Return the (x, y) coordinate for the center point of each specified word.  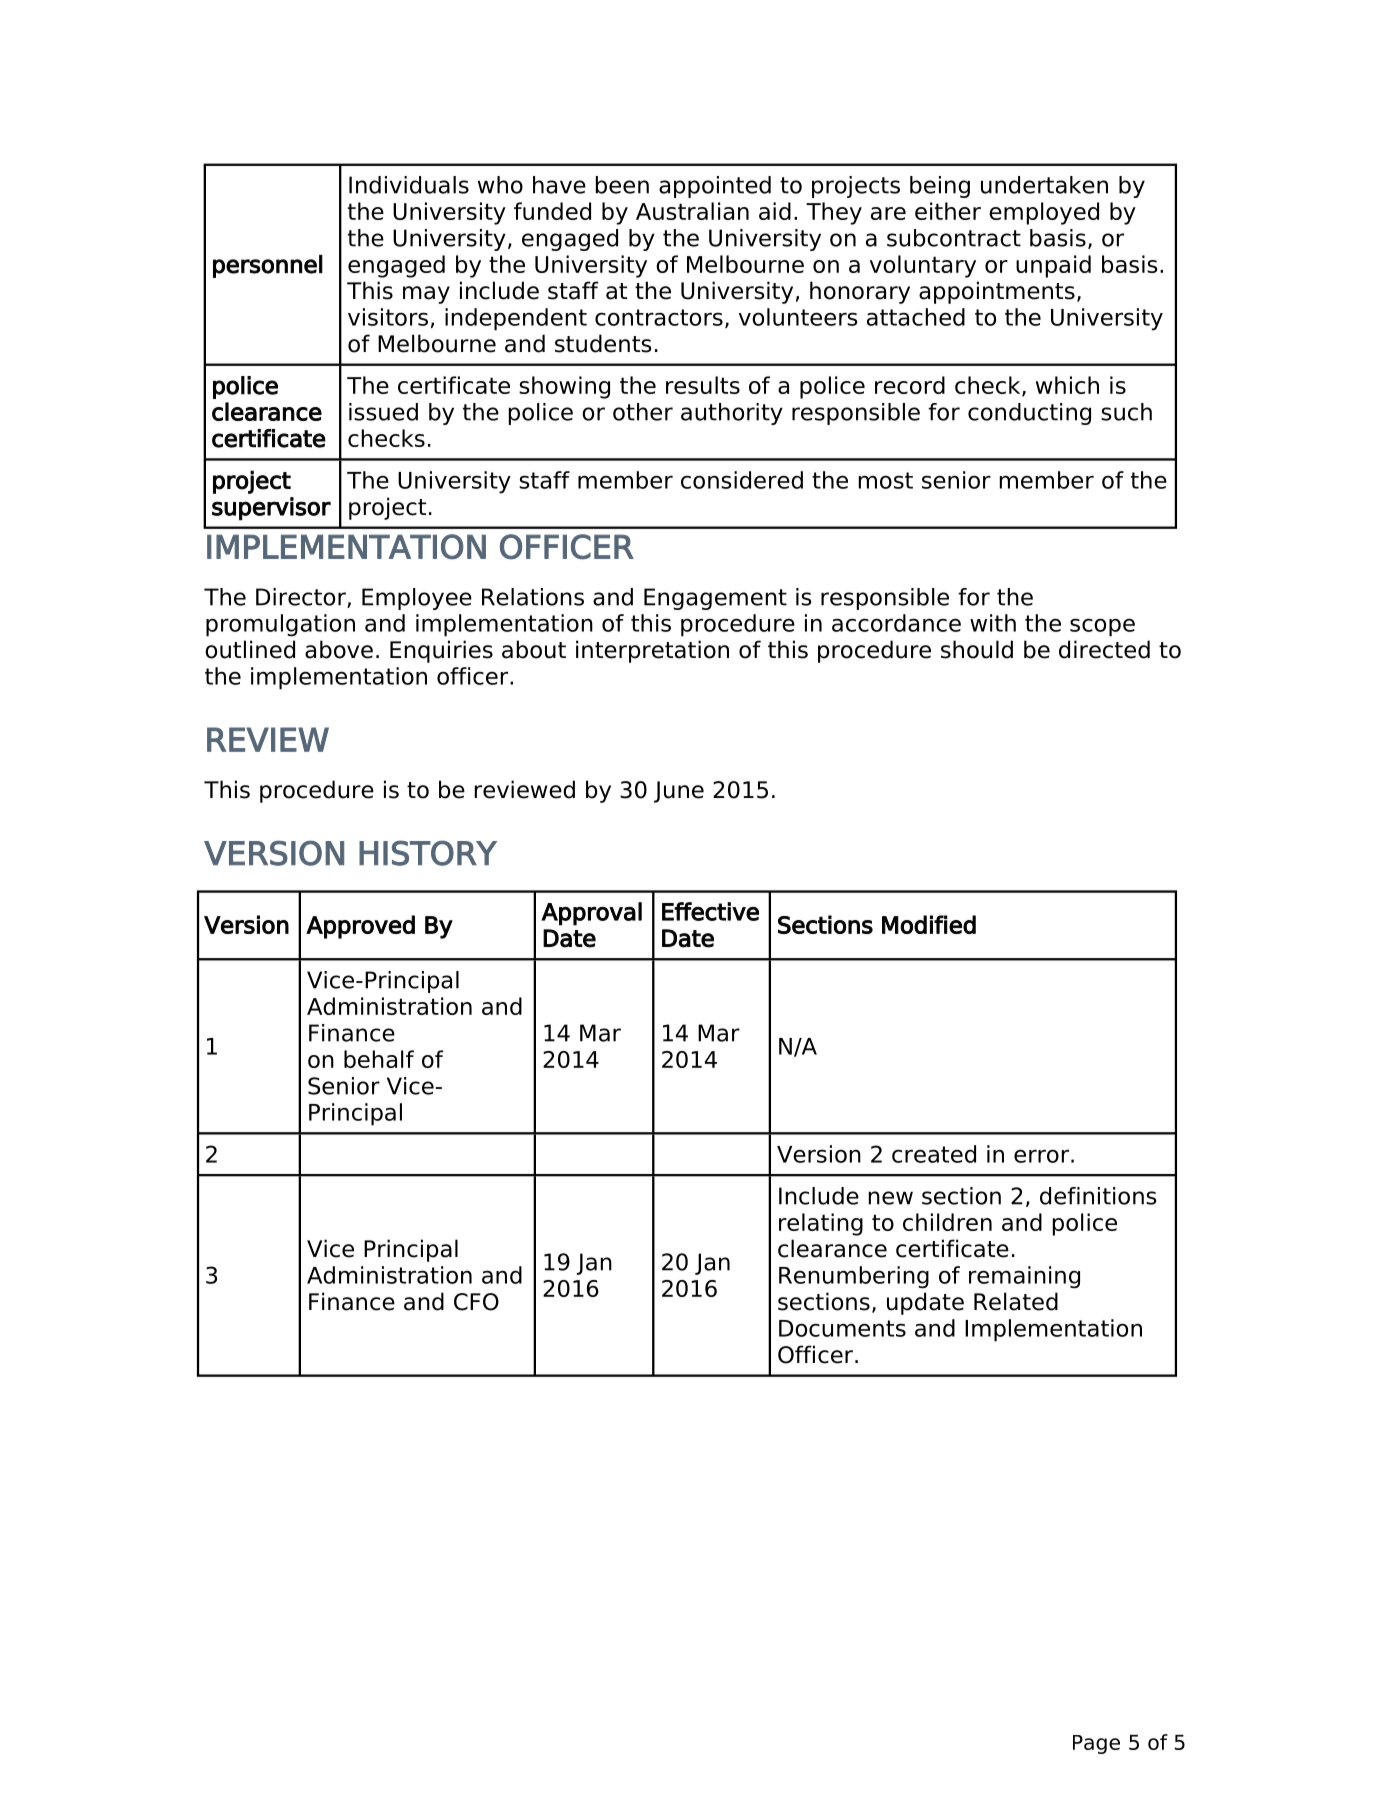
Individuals (409, 185)
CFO (476, 1302)
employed (1044, 213)
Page (1096, 1744)
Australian (692, 211)
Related (1016, 1301)
